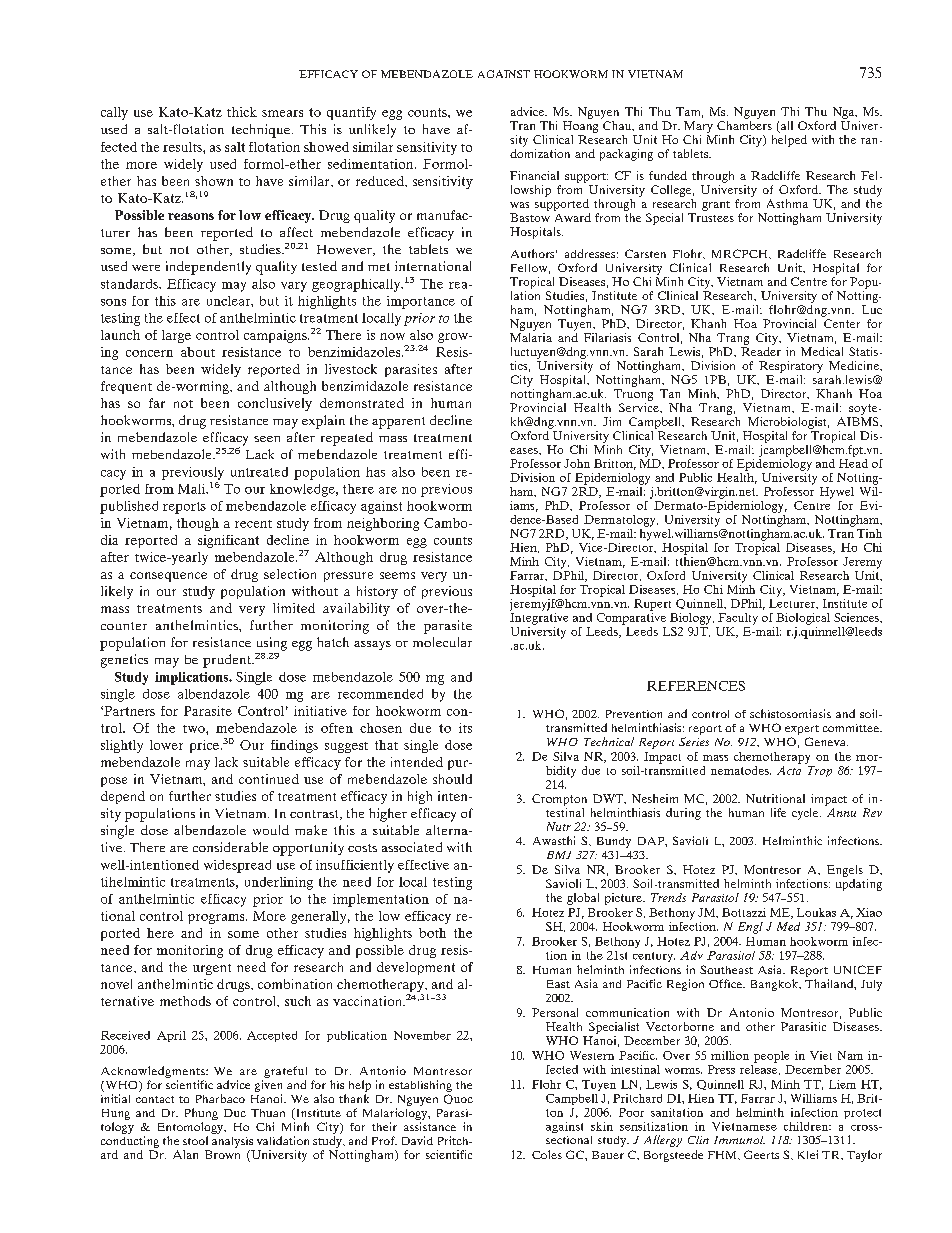  What do you see at coordinates (559, 855) in the screenshot?
I see `BMJ` at bounding box center [559, 855].
